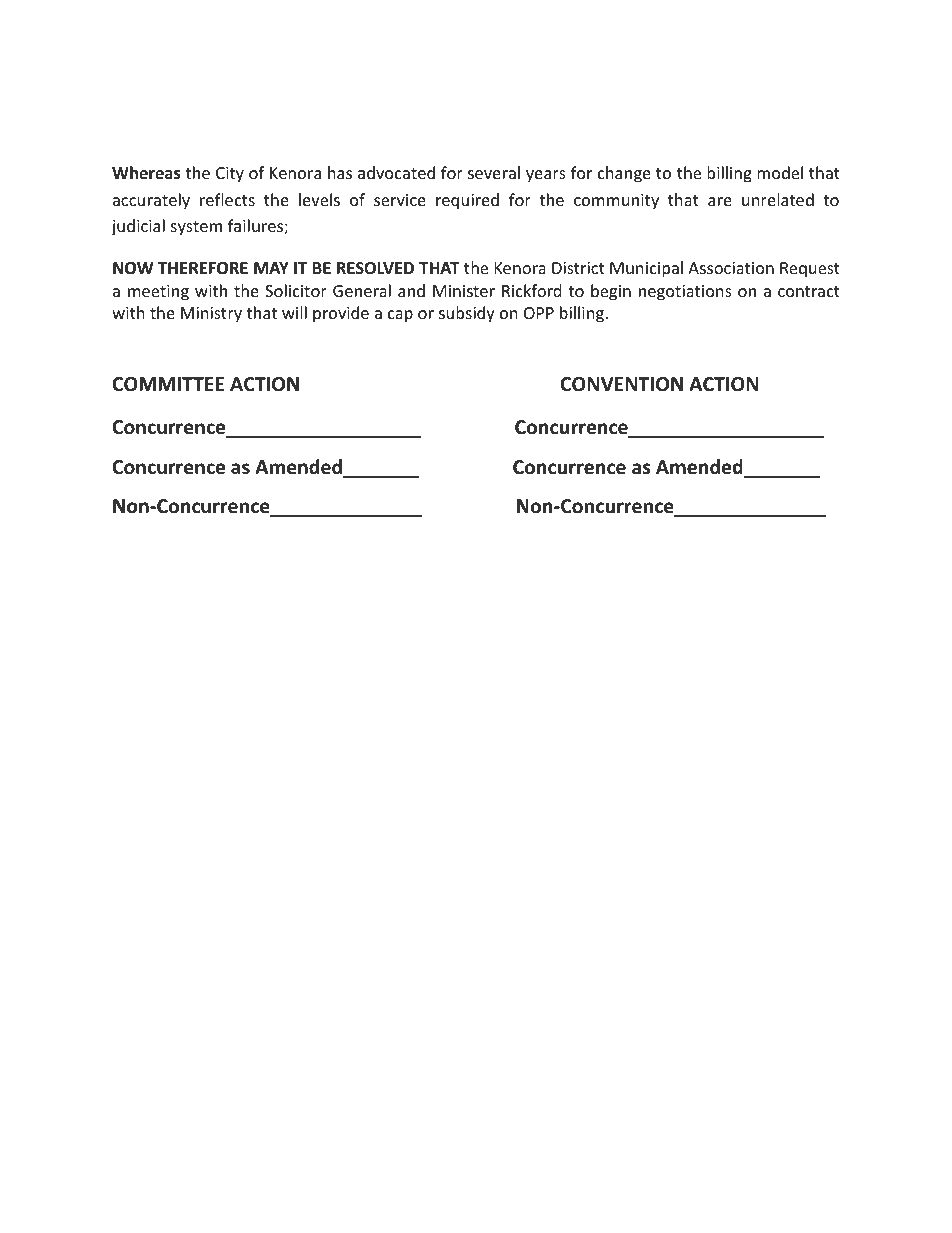  I want to click on Minister, so click(464, 291).
